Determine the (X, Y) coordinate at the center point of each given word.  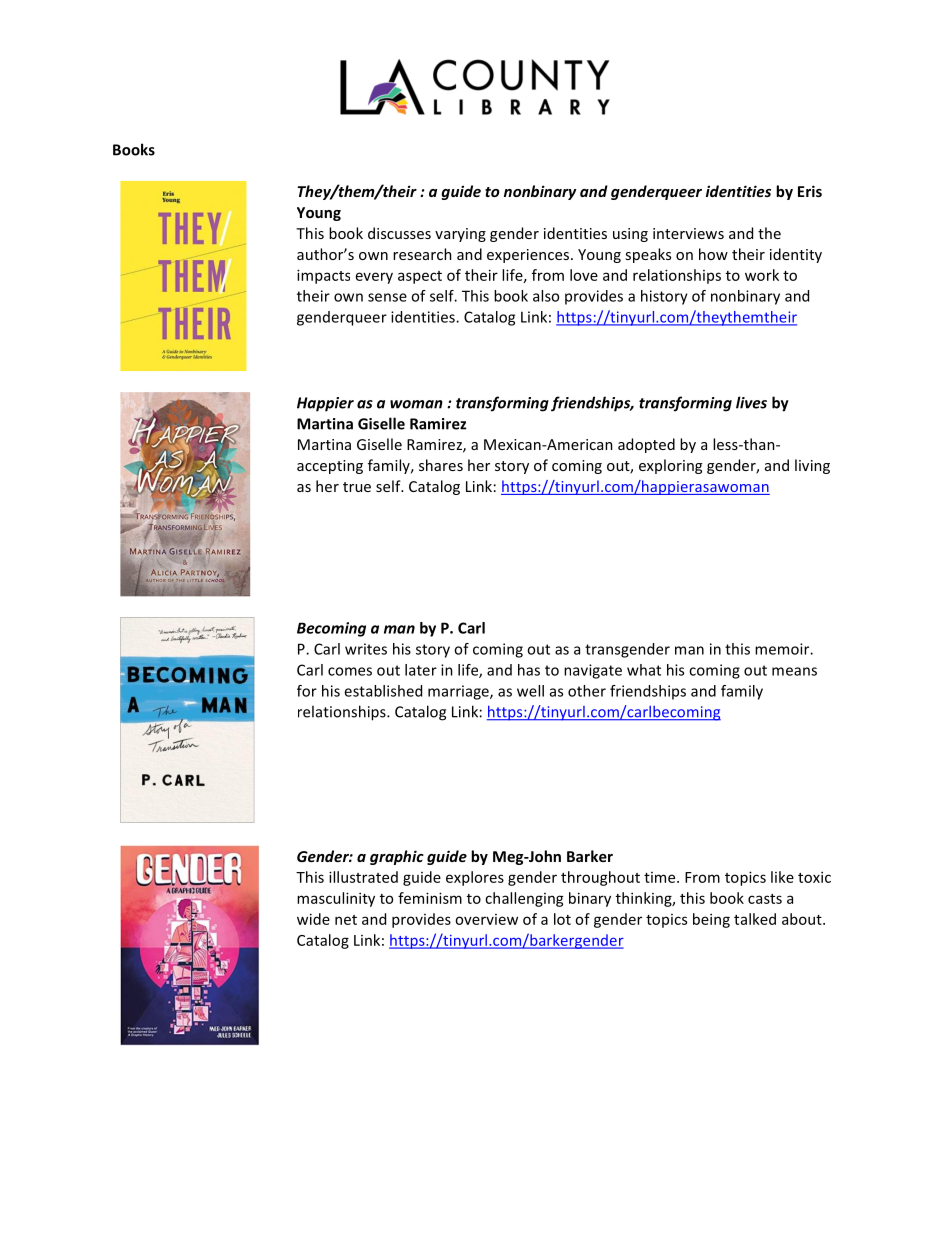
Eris (810, 191)
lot (562, 919)
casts (765, 899)
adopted (646, 445)
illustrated (363, 877)
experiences (528, 256)
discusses (399, 233)
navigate (593, 671)
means (794, 671)
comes (350, 671)
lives (751, 402)
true (357, 487)
